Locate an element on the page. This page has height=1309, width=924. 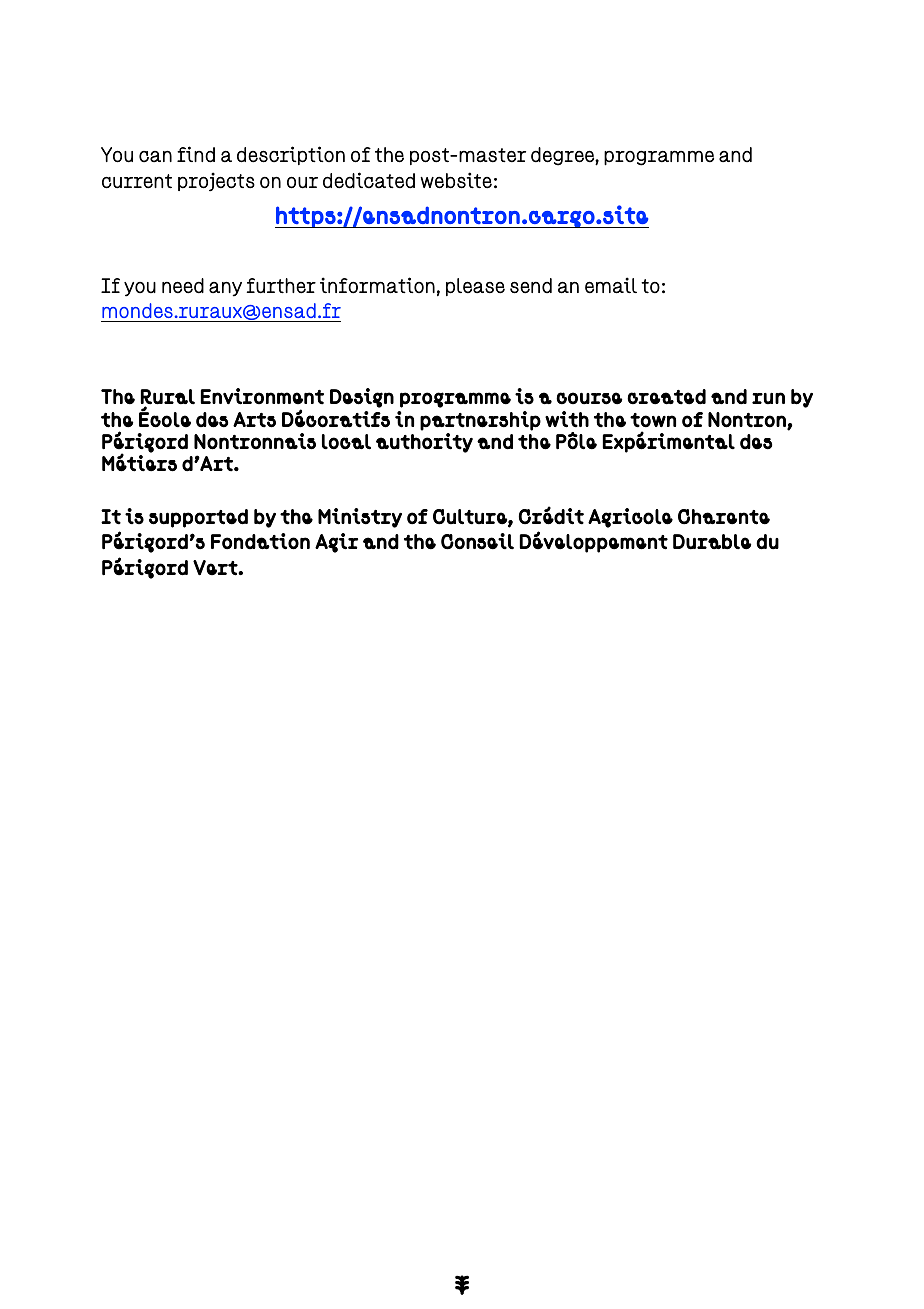
Design is located at coordinates (362, 398).
